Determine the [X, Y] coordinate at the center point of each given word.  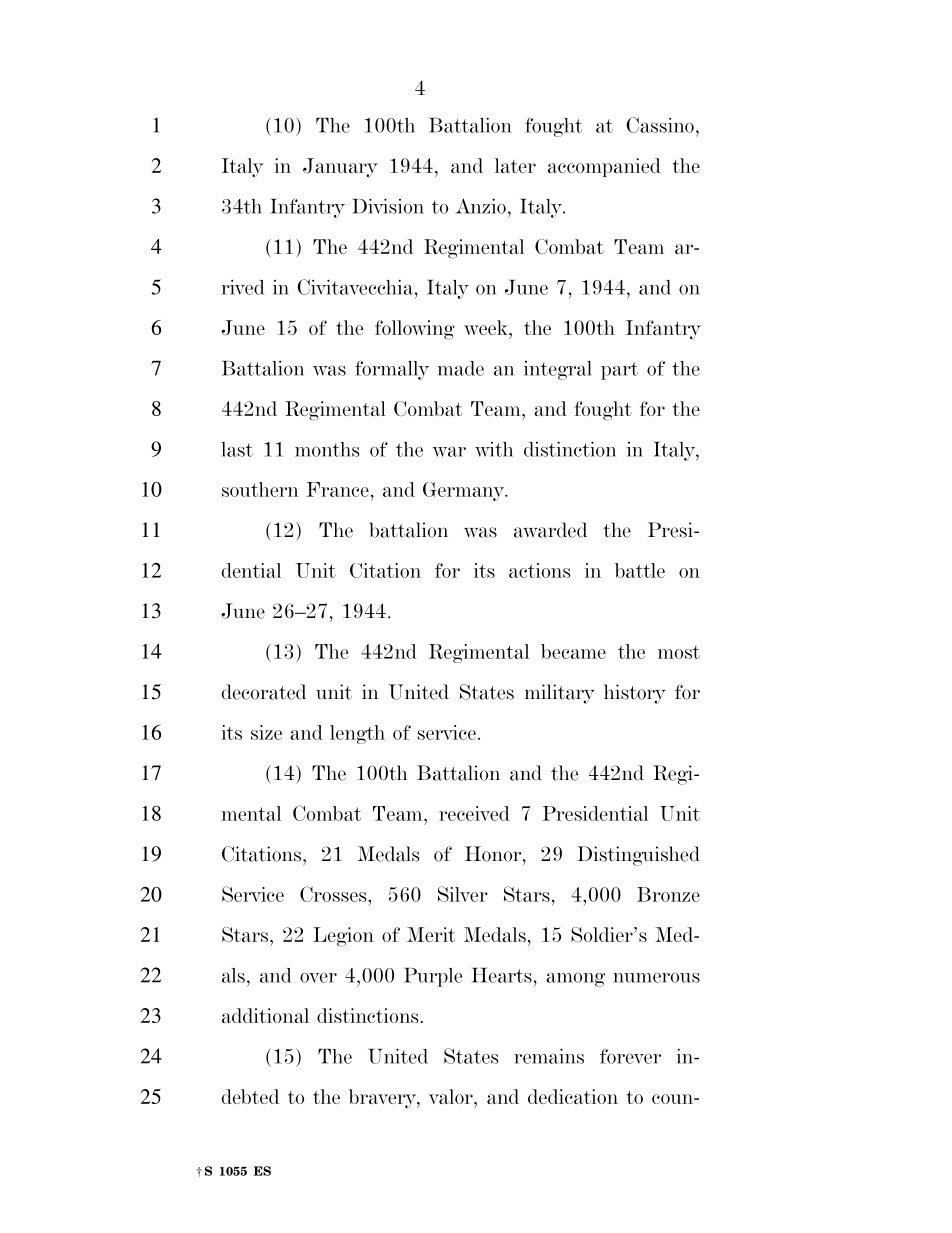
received [474, 813]
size [266, 732]
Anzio [481, 206]
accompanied [604, 167]
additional [265, 1015]
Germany [465, 491]
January [340, 168]
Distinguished [638, 856]
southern [260, 489]
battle [640, 570]
